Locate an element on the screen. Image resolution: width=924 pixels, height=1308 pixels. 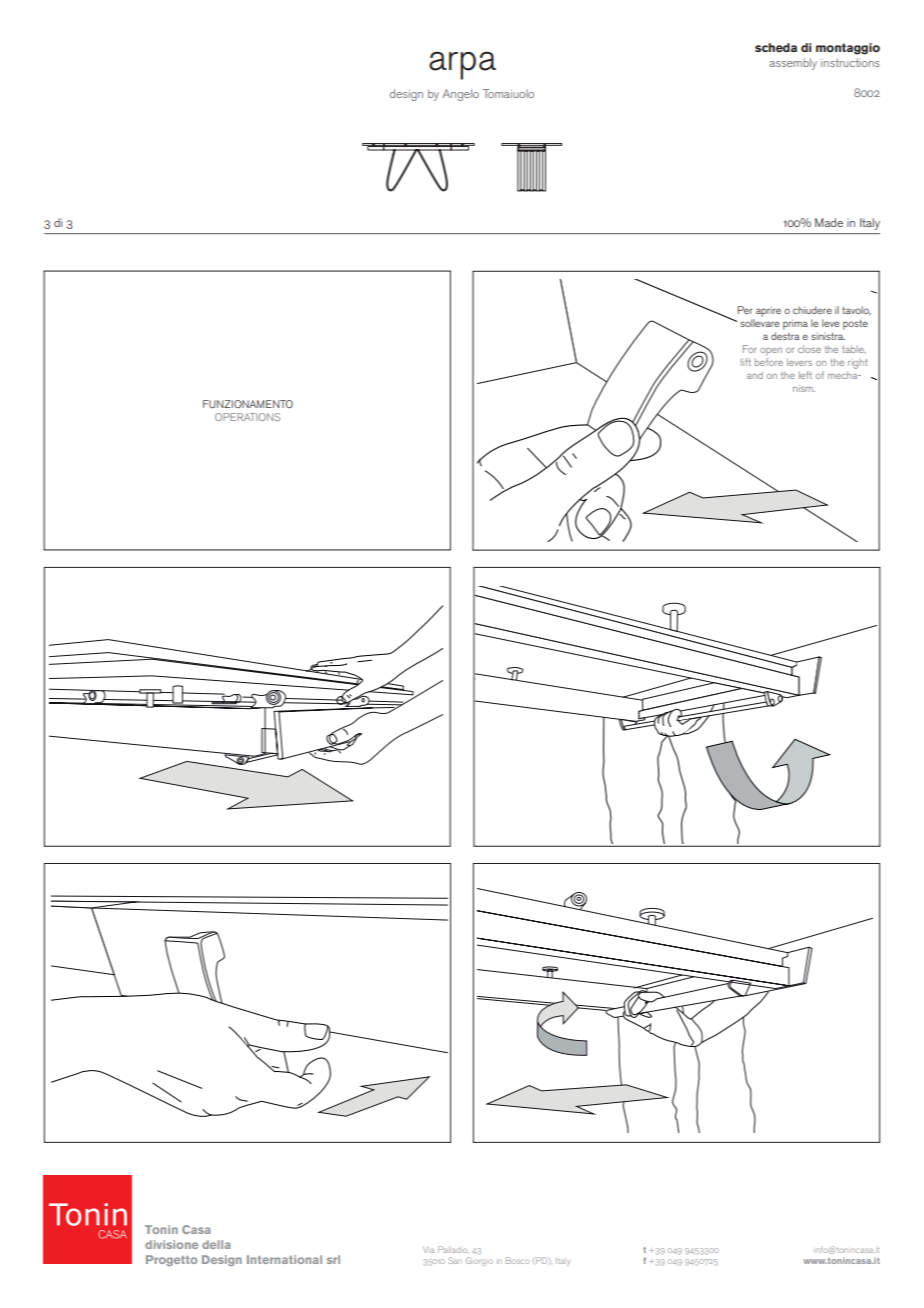
Bosco is located at coordinates (517, 1260).
